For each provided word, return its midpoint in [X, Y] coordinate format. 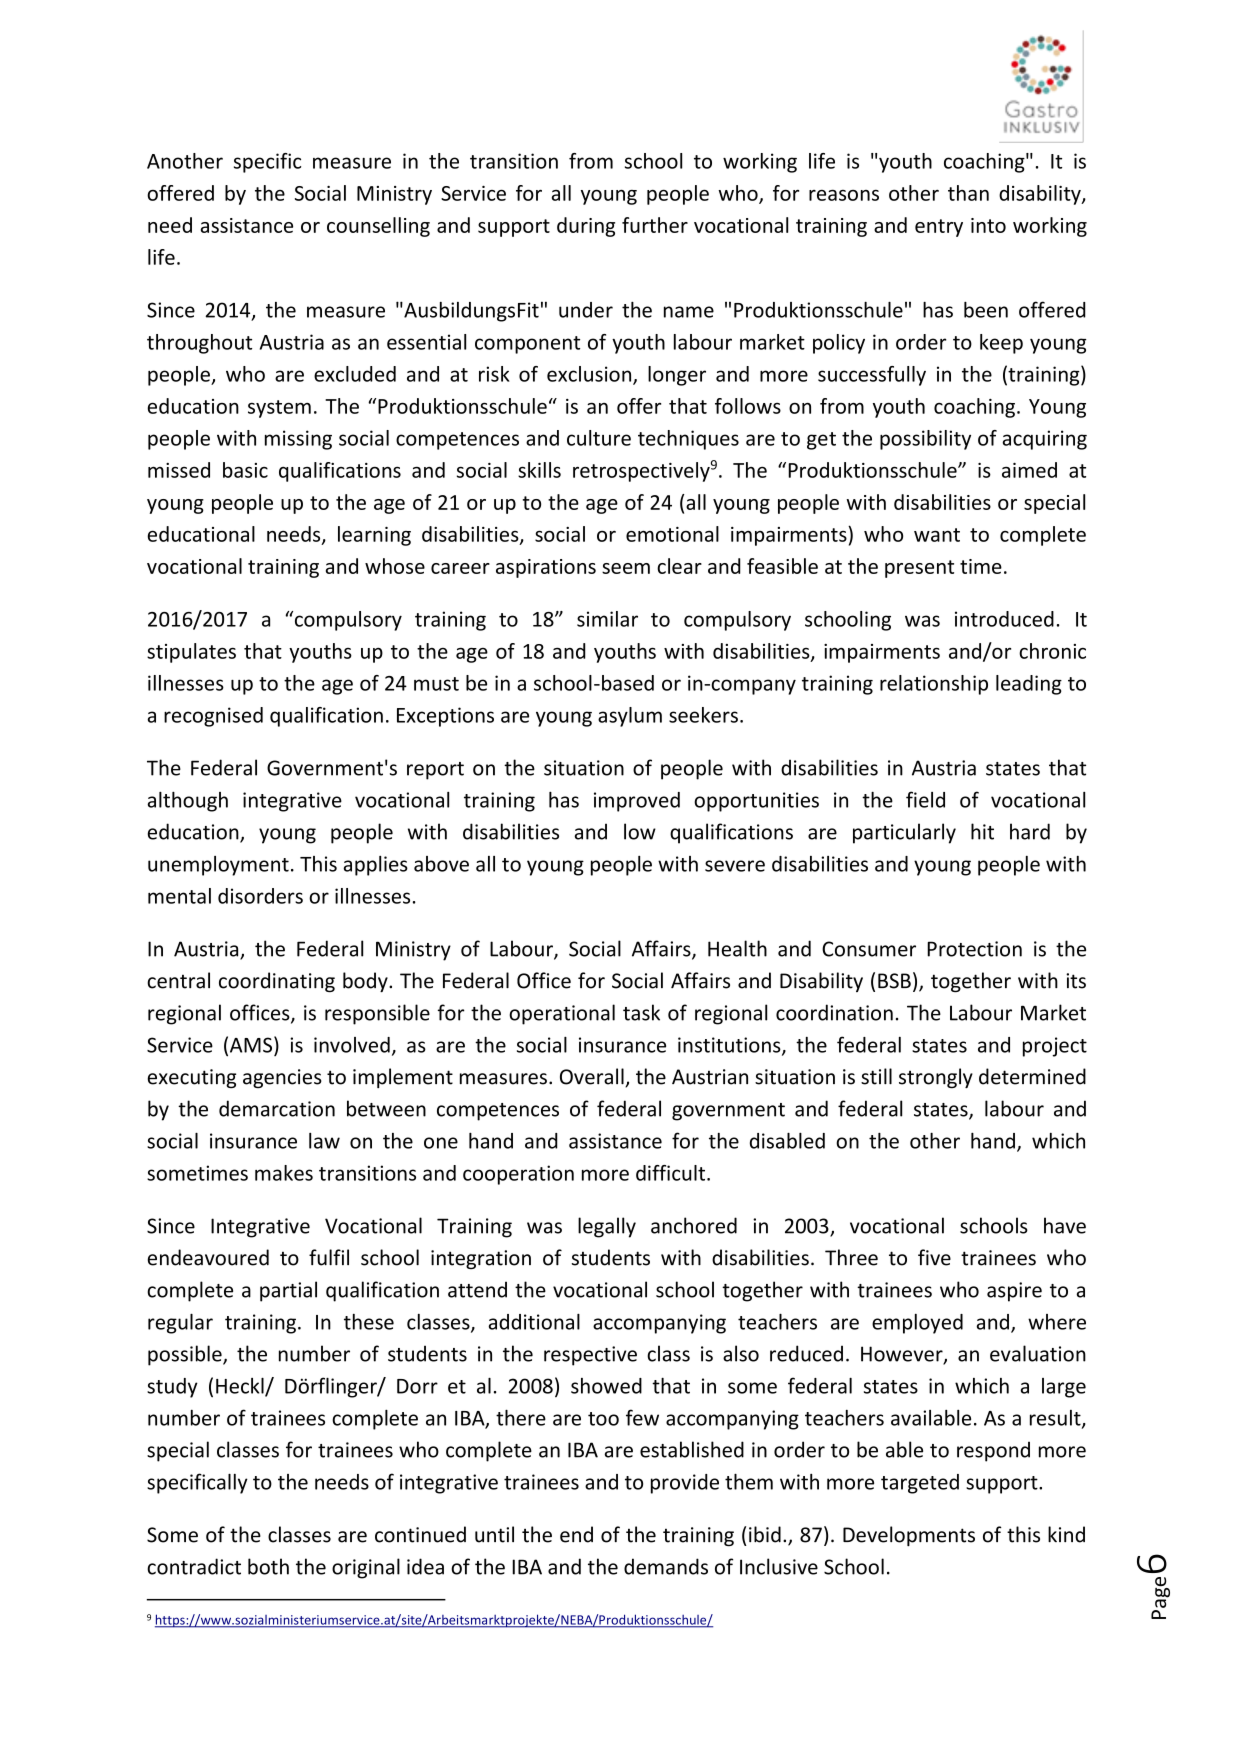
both [268, 1566]
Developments [909, 1536]
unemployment [218, 866]
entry [939, 228]
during [586, 227]
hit [982, 831]
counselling [378, 227]
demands [666, 1566]
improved [637, 802]
